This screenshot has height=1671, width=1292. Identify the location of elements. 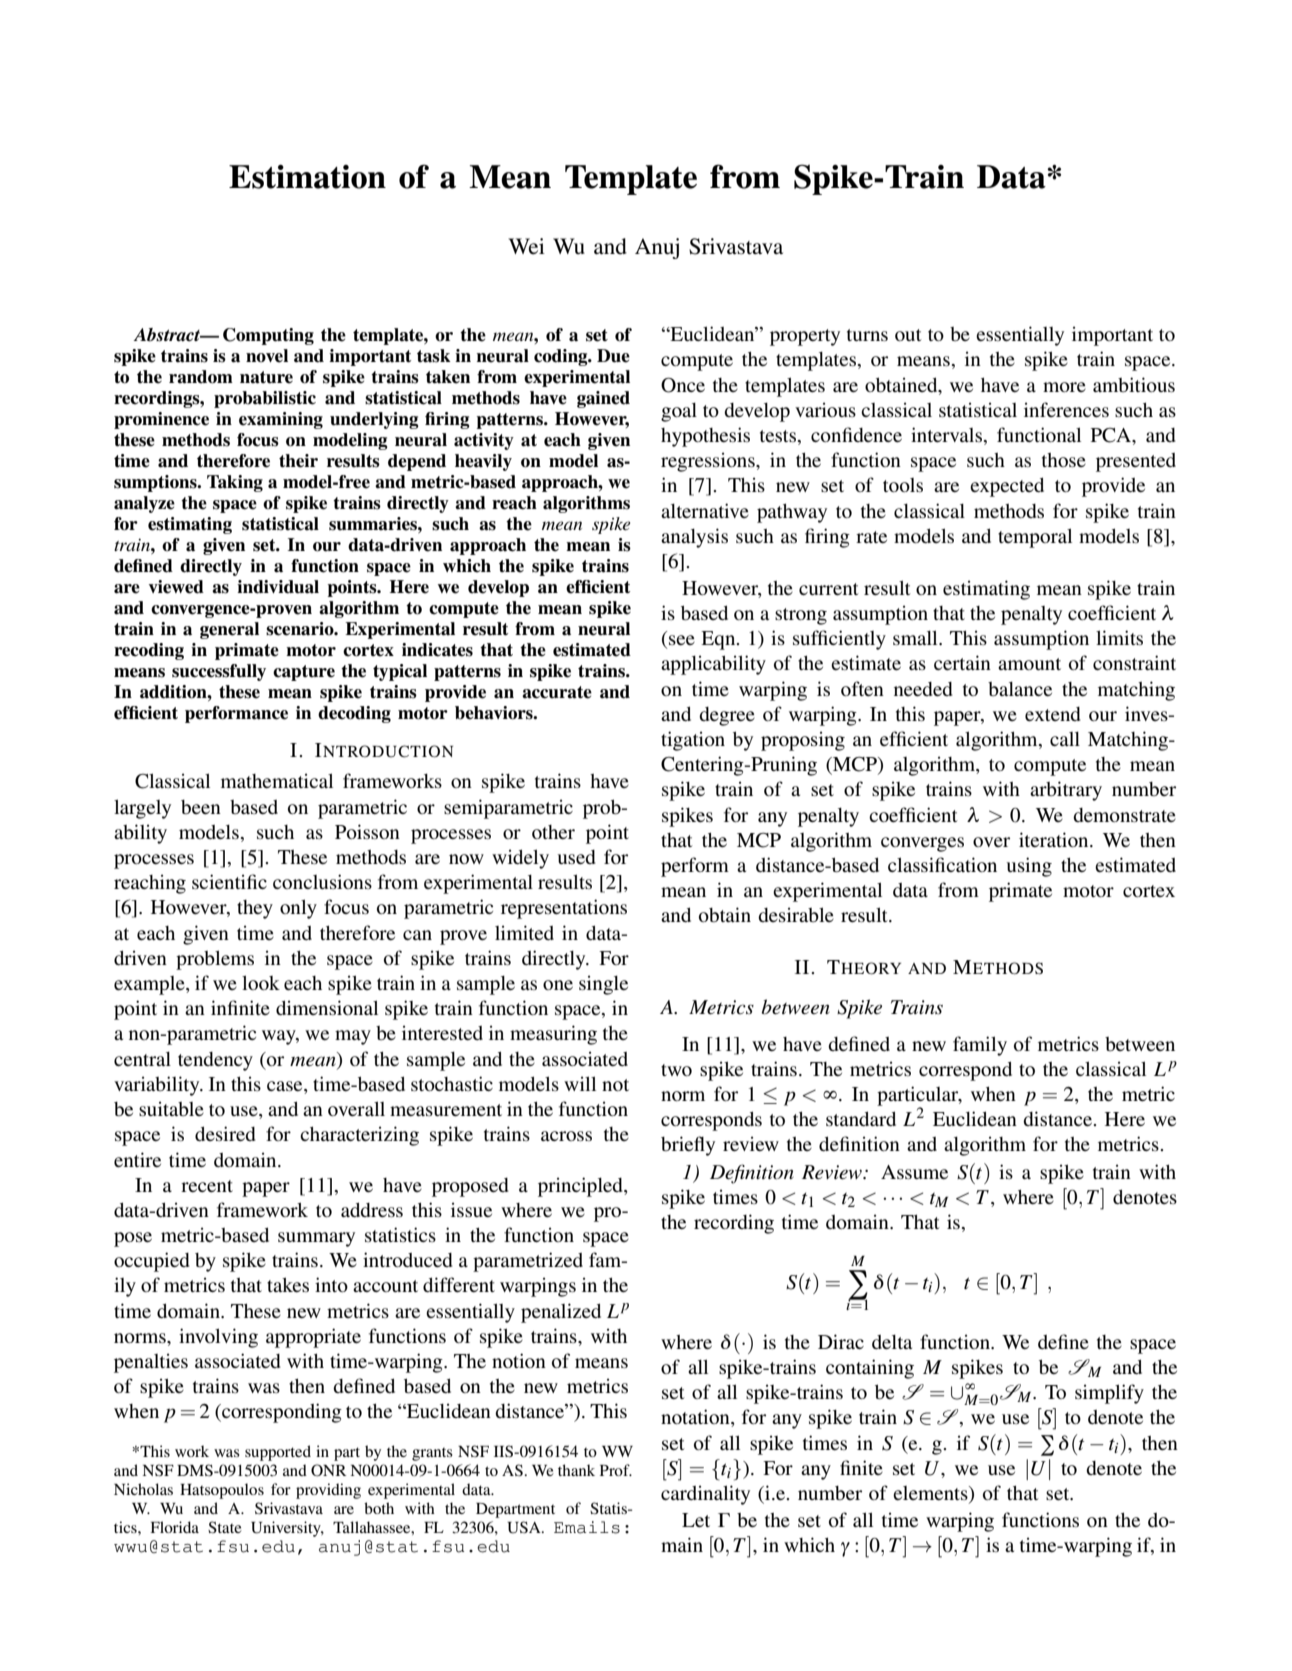
(931, 1494).
